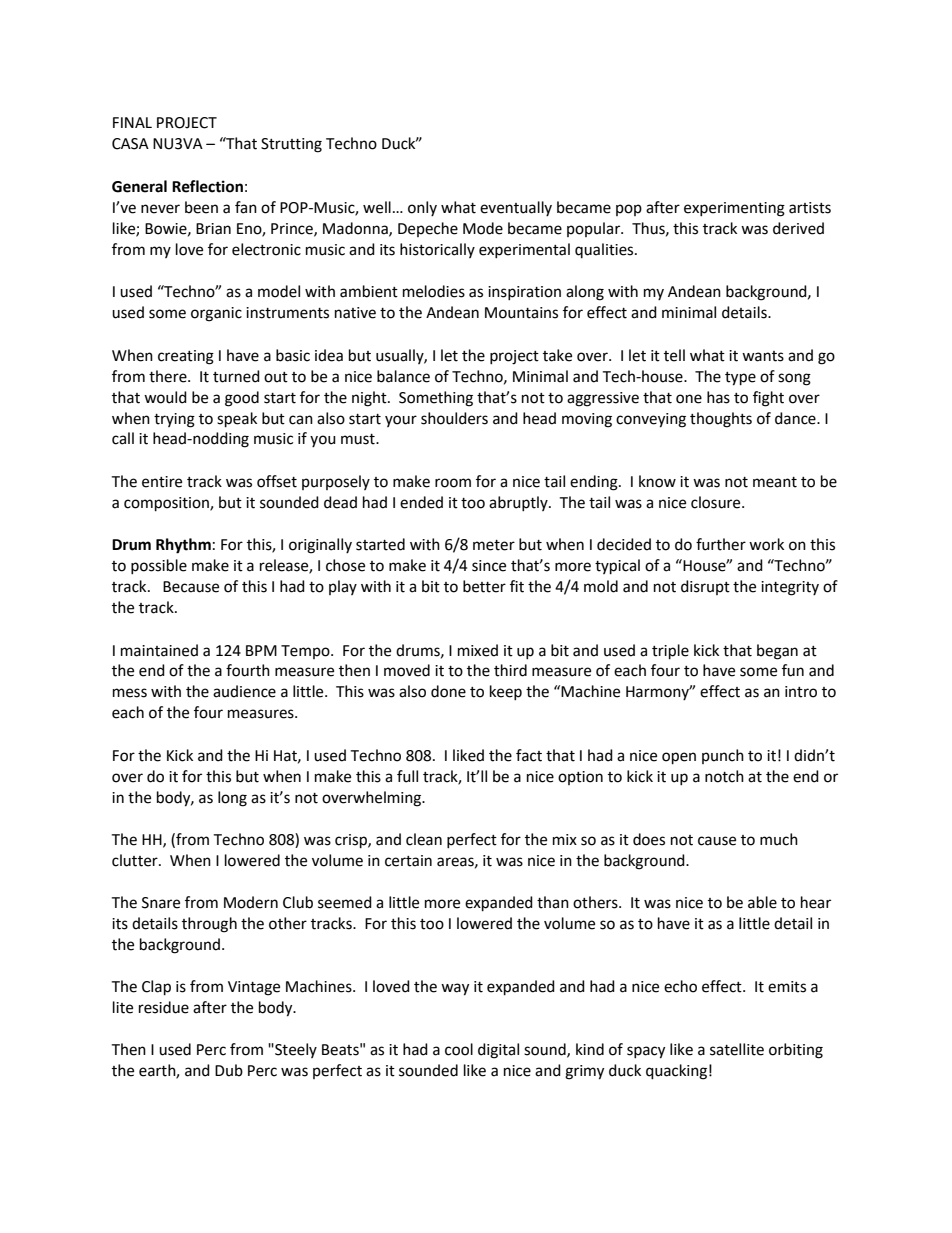 This document has width=952, height=1233. I want to click on audience, so click(244, 691).
